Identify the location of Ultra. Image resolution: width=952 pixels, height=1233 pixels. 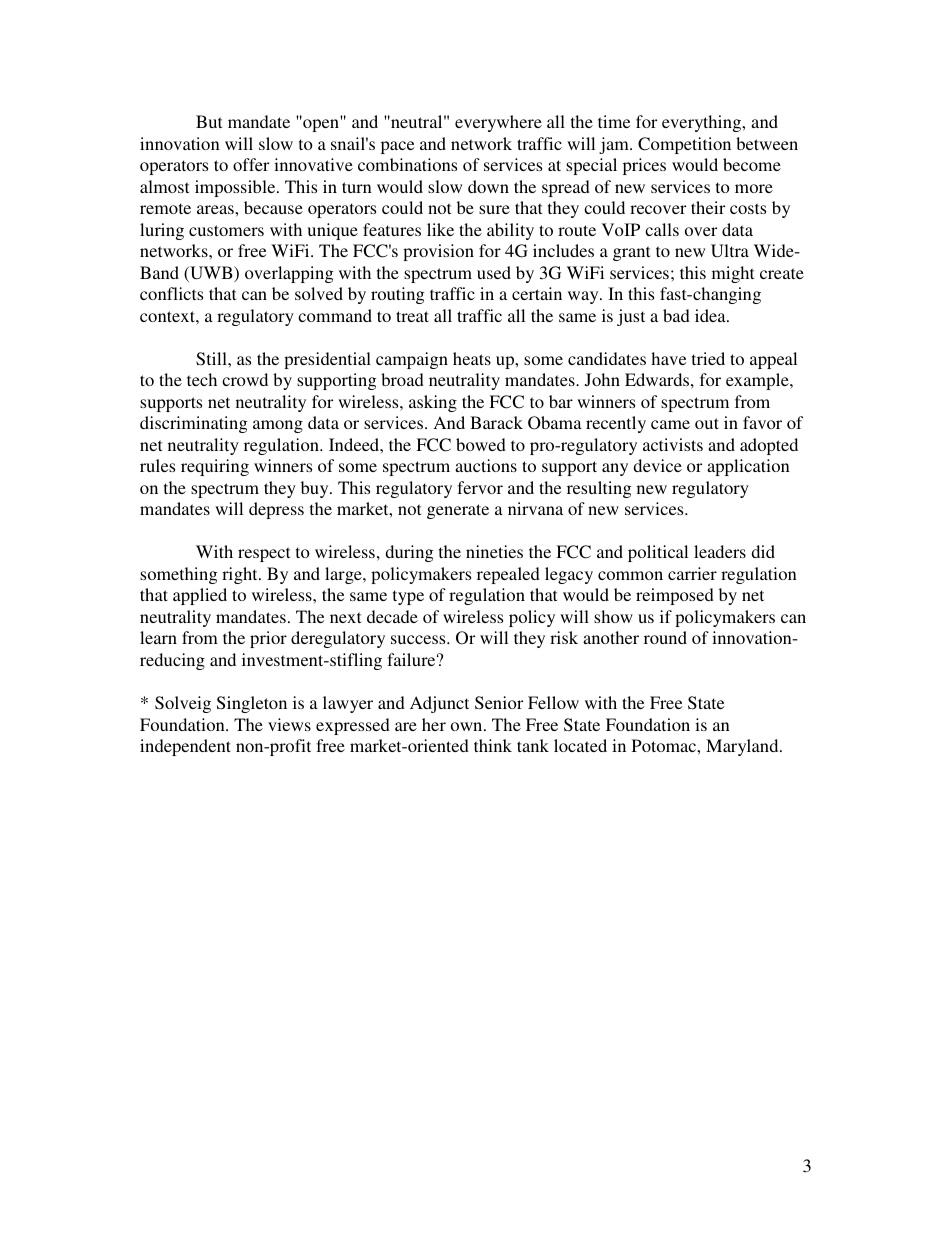
(730, 251).
